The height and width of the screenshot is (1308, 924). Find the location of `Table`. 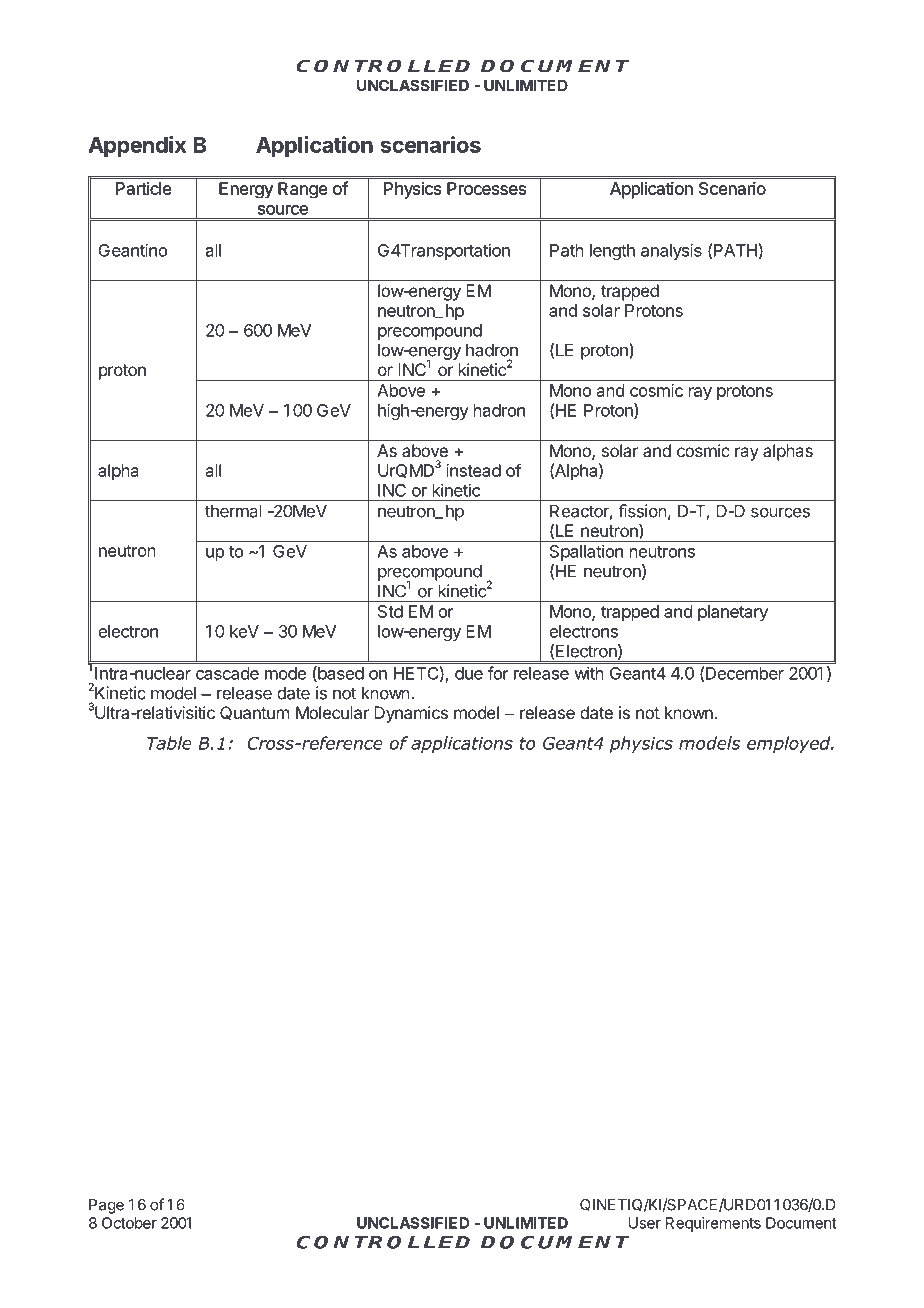

Table is located at coordinates (169, 743).
